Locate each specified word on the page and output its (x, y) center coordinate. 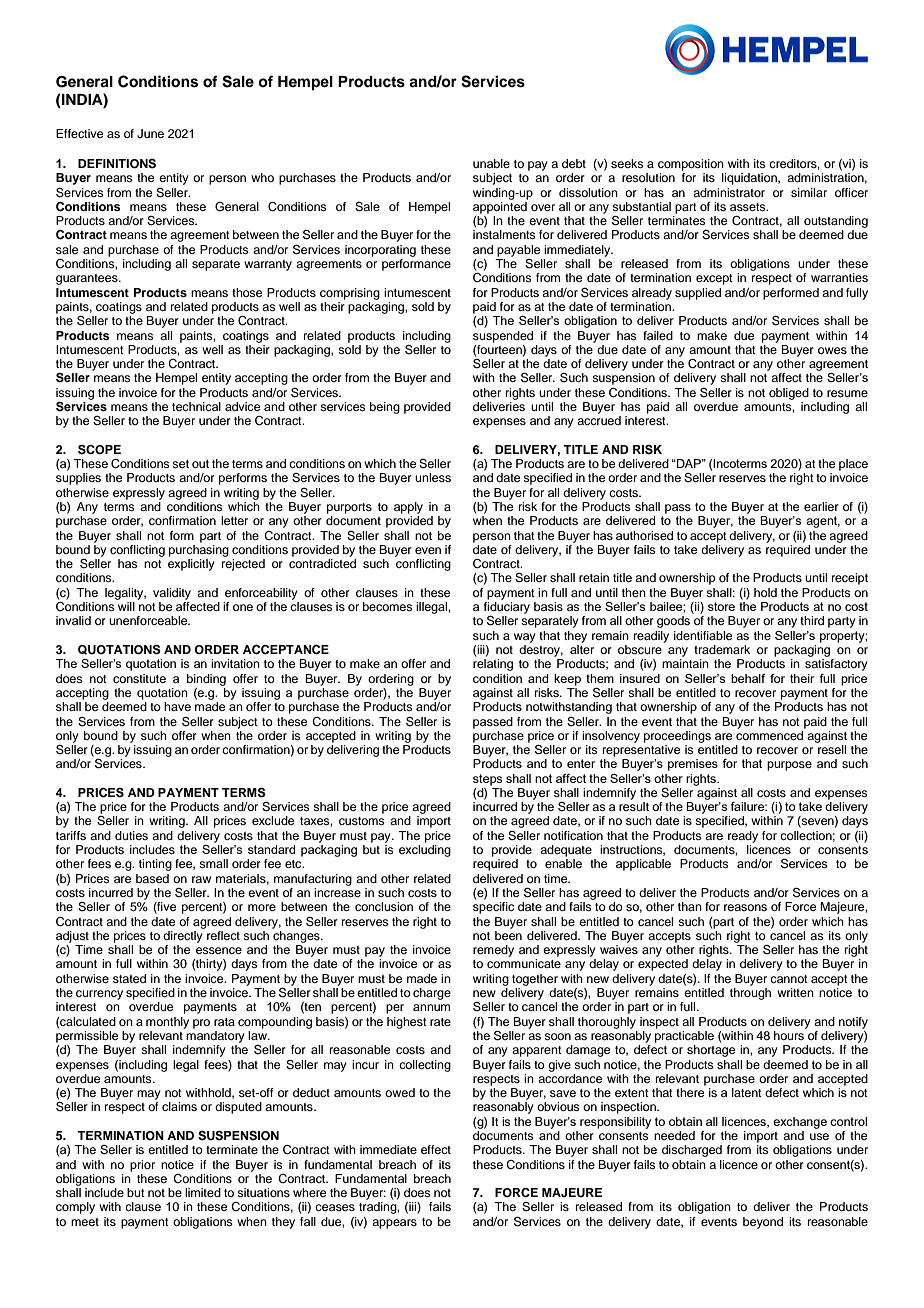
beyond (763, 1223)
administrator (729, 192)
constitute (139, 678)
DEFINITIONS (117, 164)
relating (493, 665)
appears (394, 1224)
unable (491, 163)
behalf (748, 678)
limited (203, 1192)
